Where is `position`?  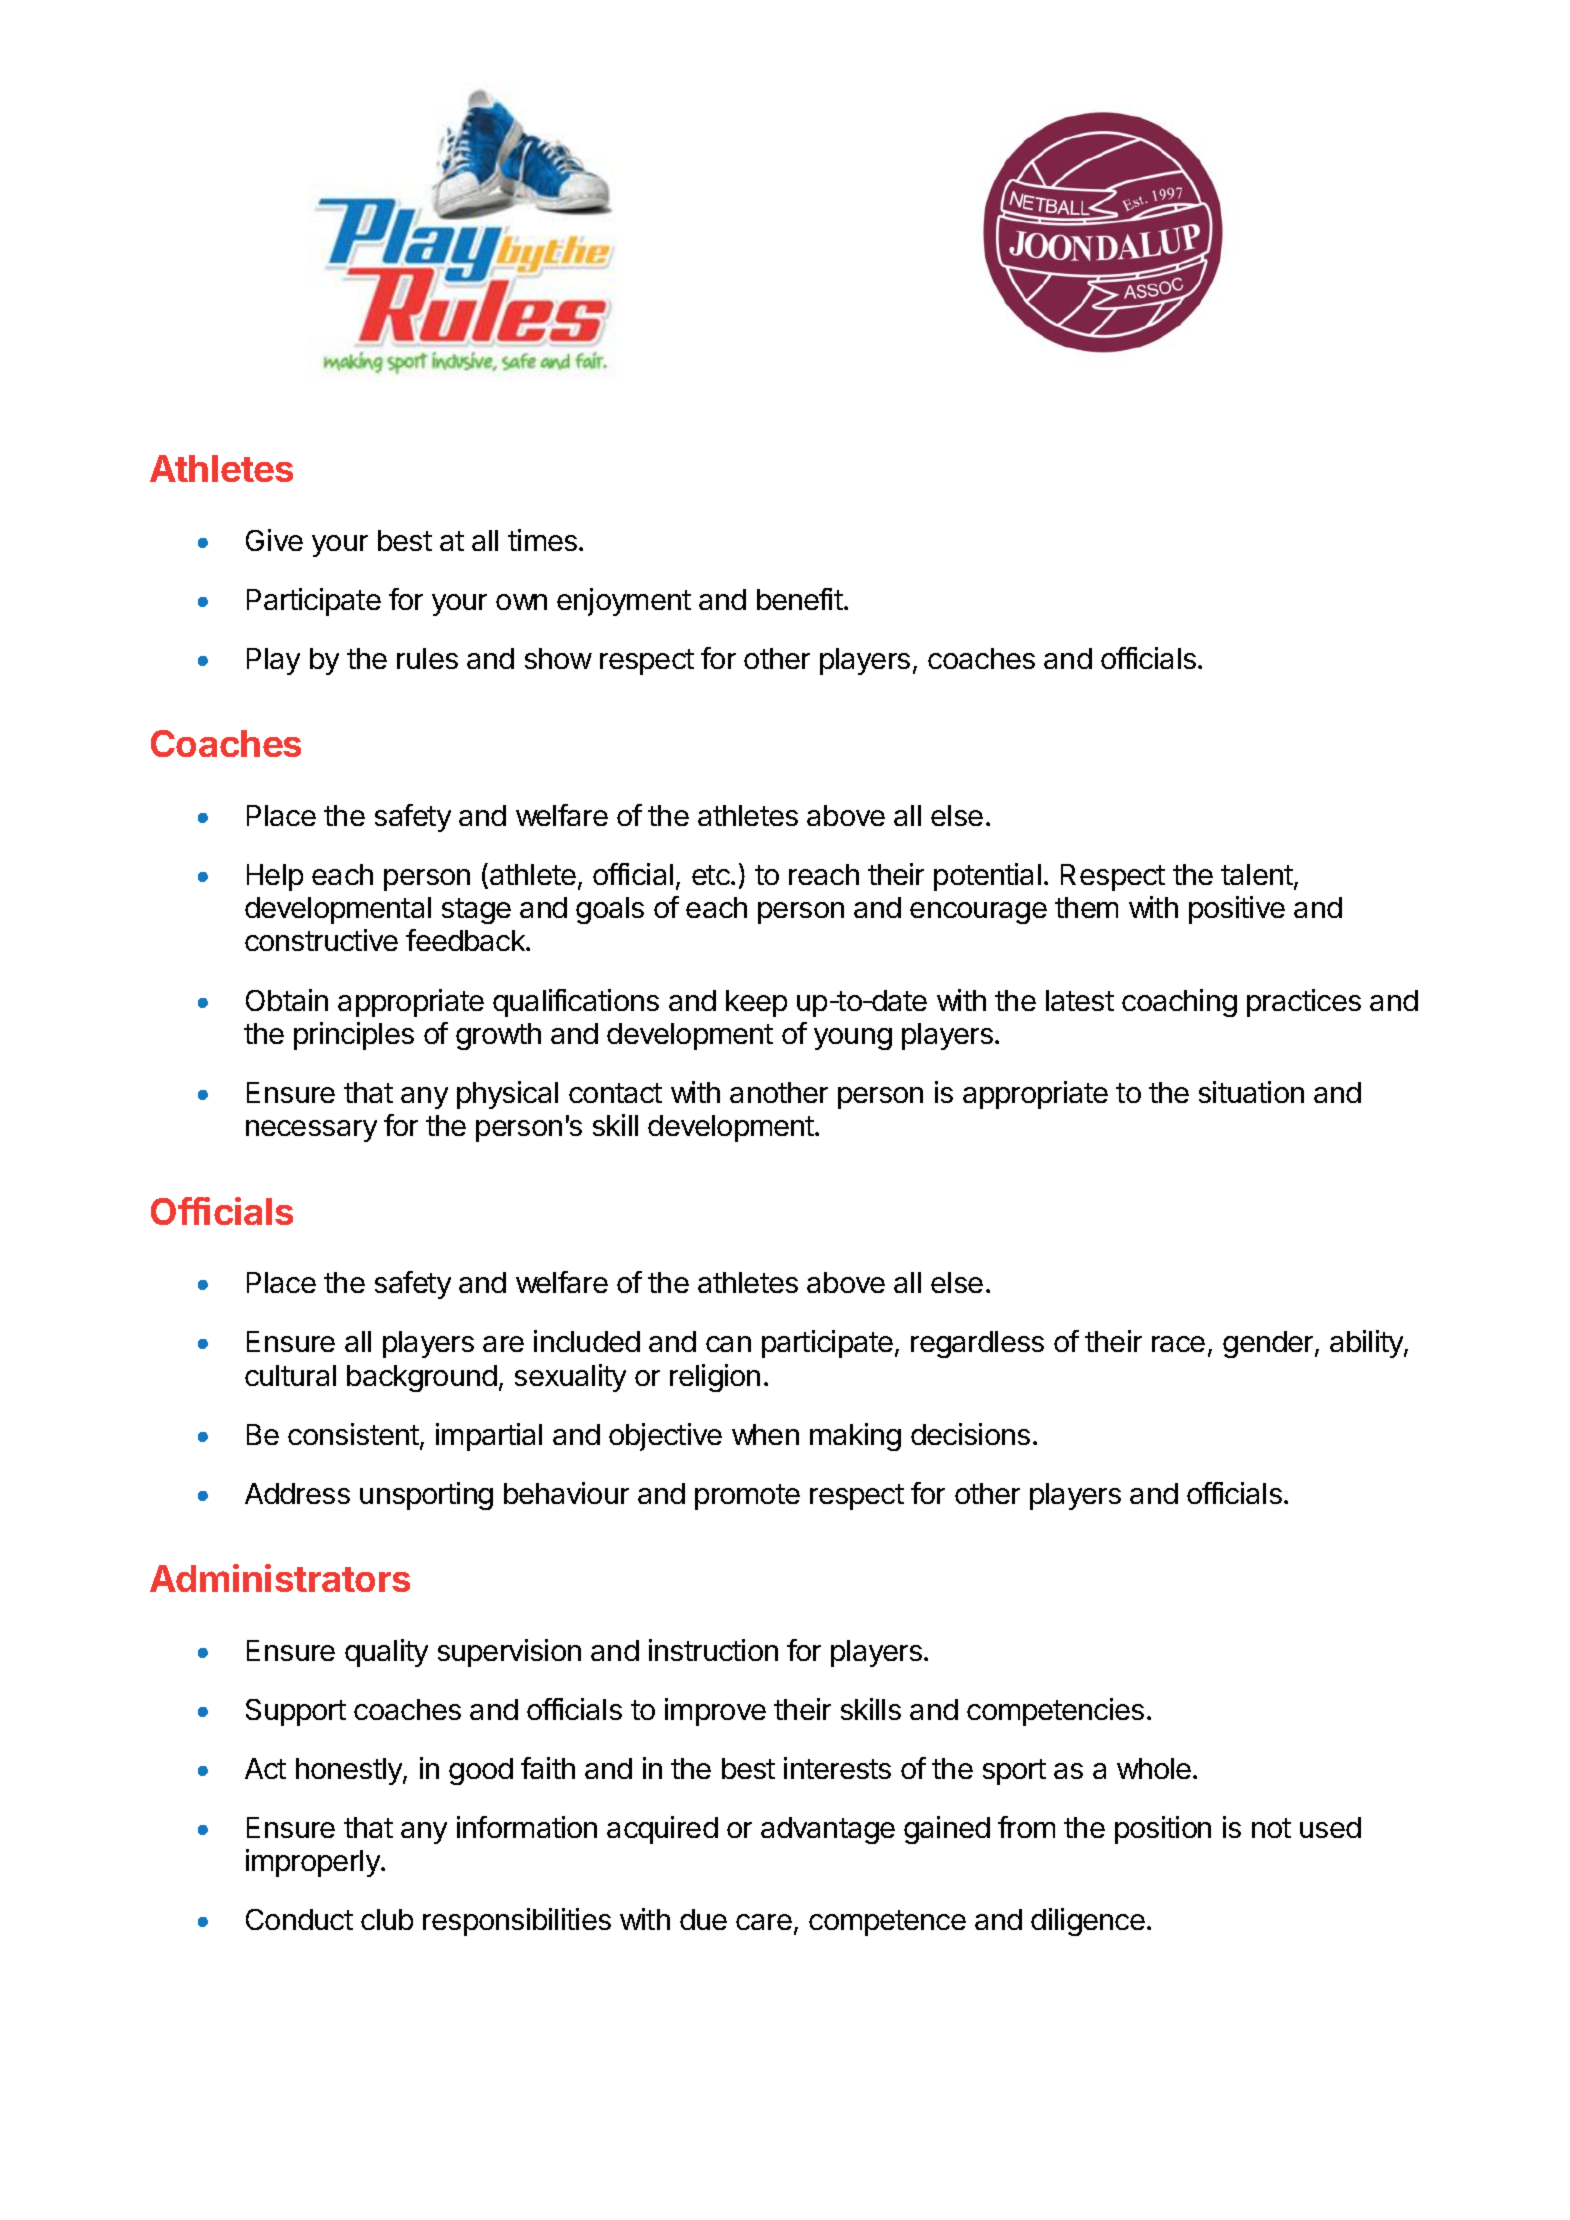 position is located at coordinates (1163, 1830).
